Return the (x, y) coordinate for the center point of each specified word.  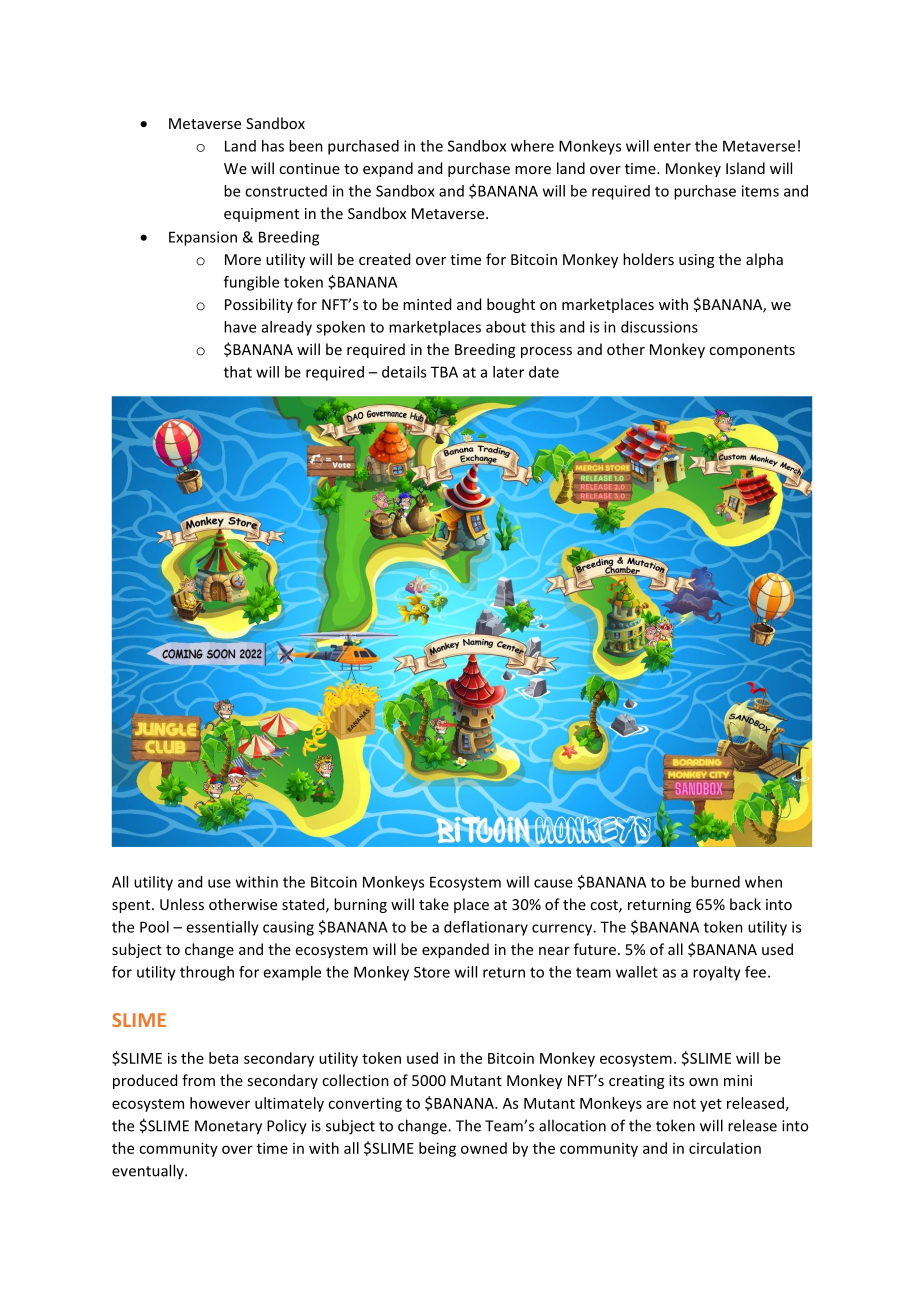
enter (672, 146)
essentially (222, 928)
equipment (261, 215)
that (238, 372)
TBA (444, 372)
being (437, 1149)
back (745, 904)
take (434, 904)
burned (715, 882)
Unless (182, 904)
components (752, 351)
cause (553, 883)
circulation (725, 1148)
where (532, 146)
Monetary (228, 1127)
